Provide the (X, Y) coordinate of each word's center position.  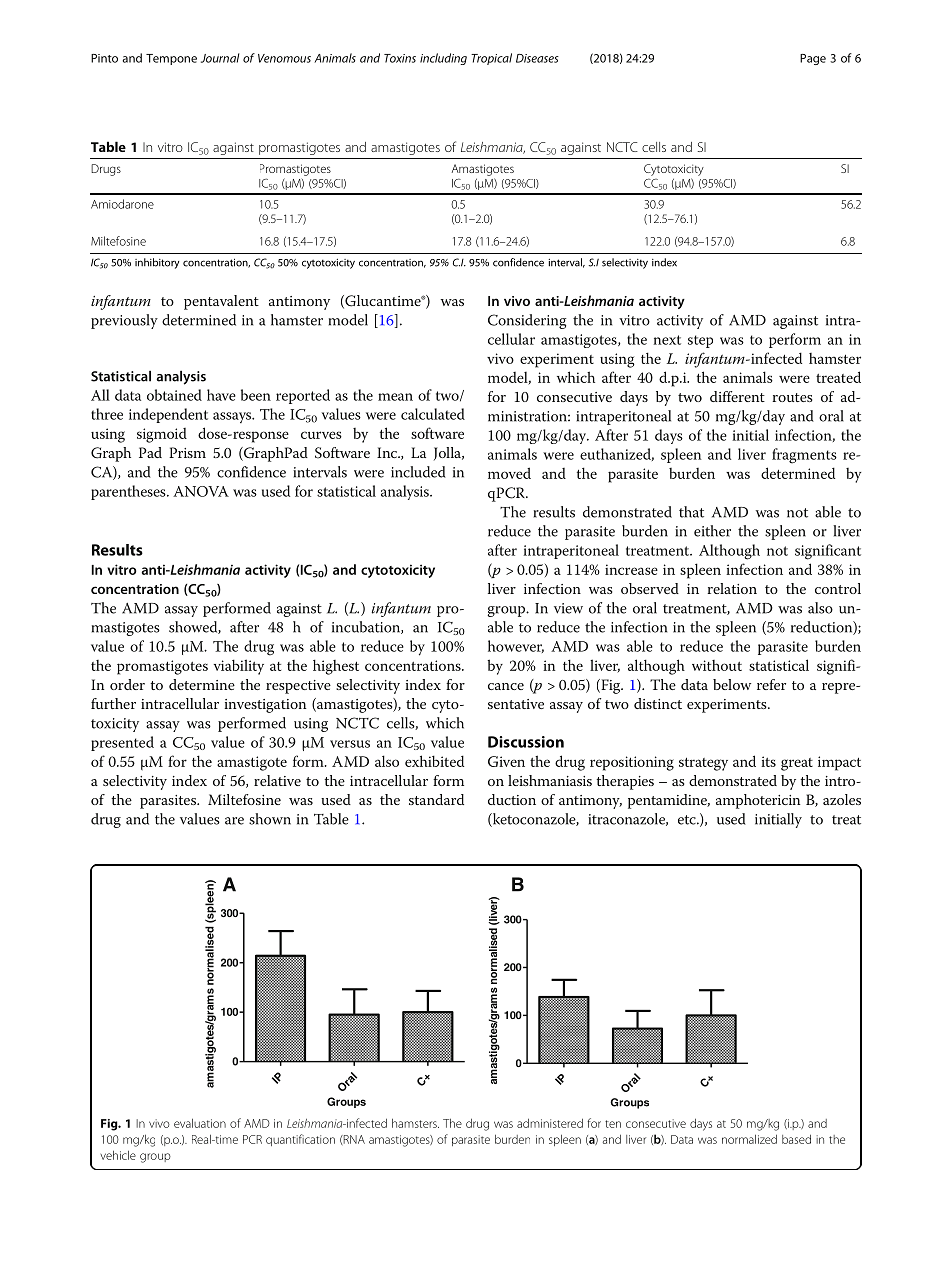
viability (239, 667)
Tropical (491, 59)
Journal (220, 58)
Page (813, 59)
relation (732, 588)
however (516, 646)
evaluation (200, 1123)
